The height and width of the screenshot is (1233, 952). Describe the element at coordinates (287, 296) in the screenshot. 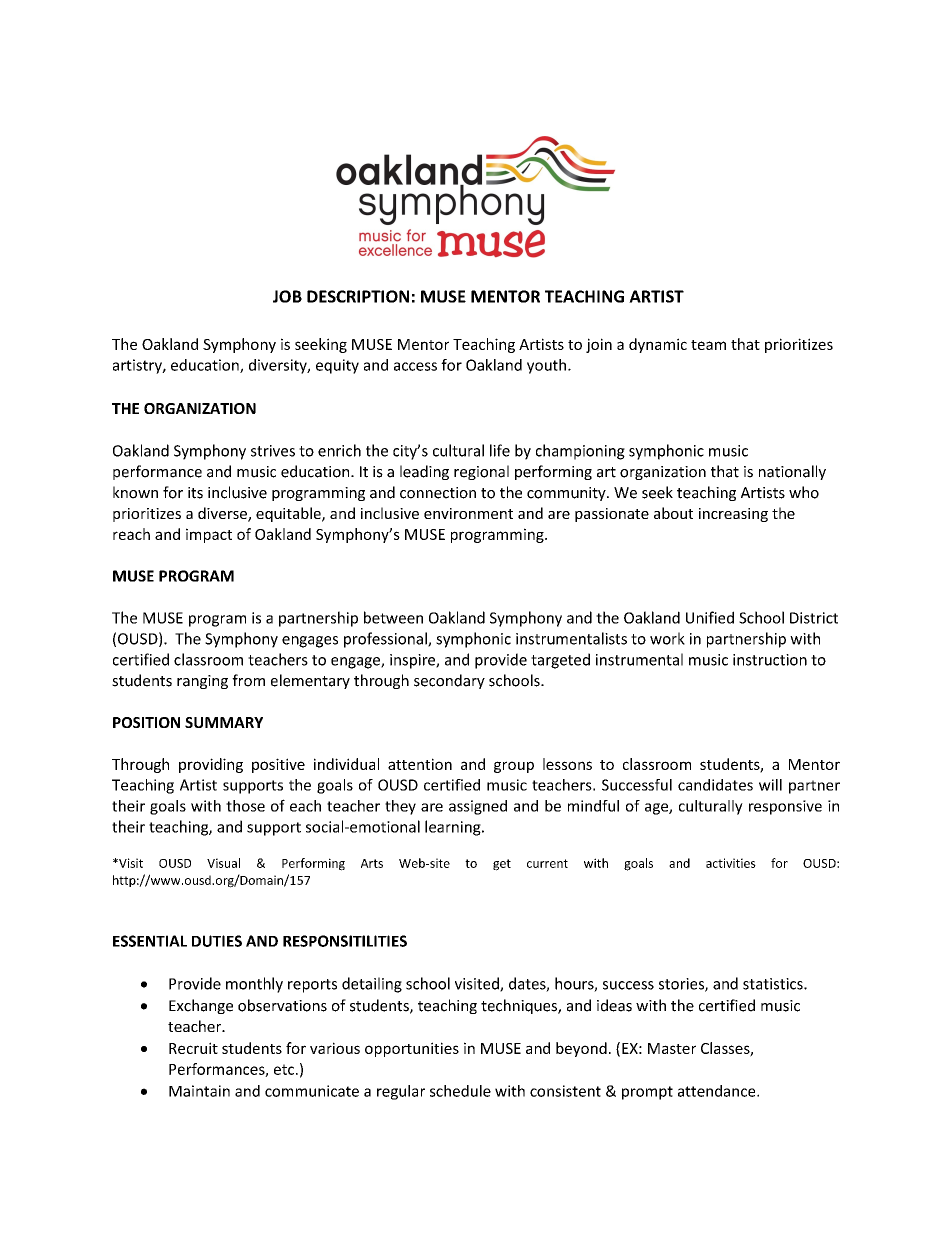

I see `JOB` at that location.
